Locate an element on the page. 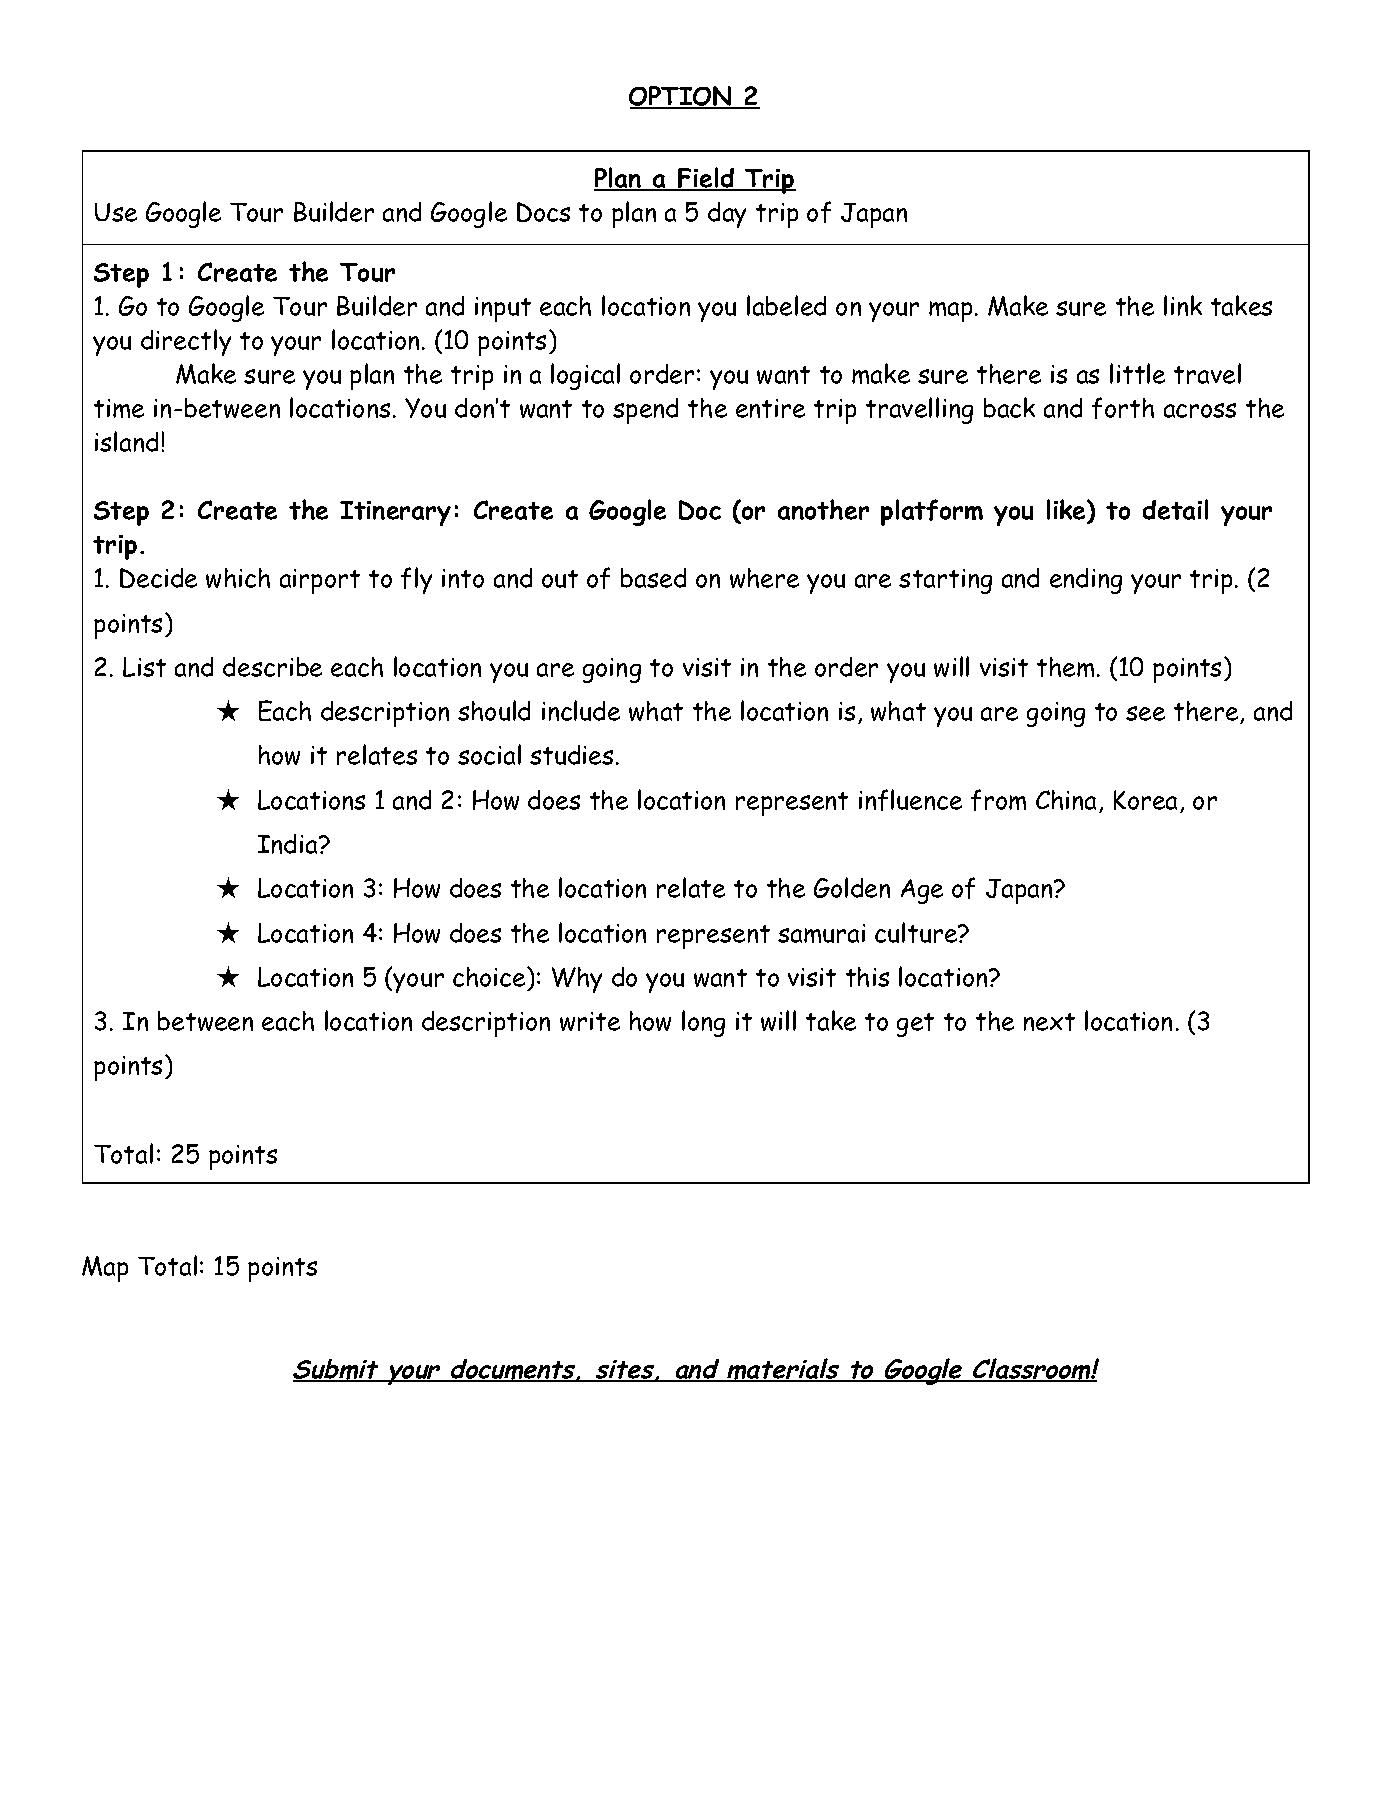 This page has height=1799, width=1390. which is located at coordinates (238, 578).
